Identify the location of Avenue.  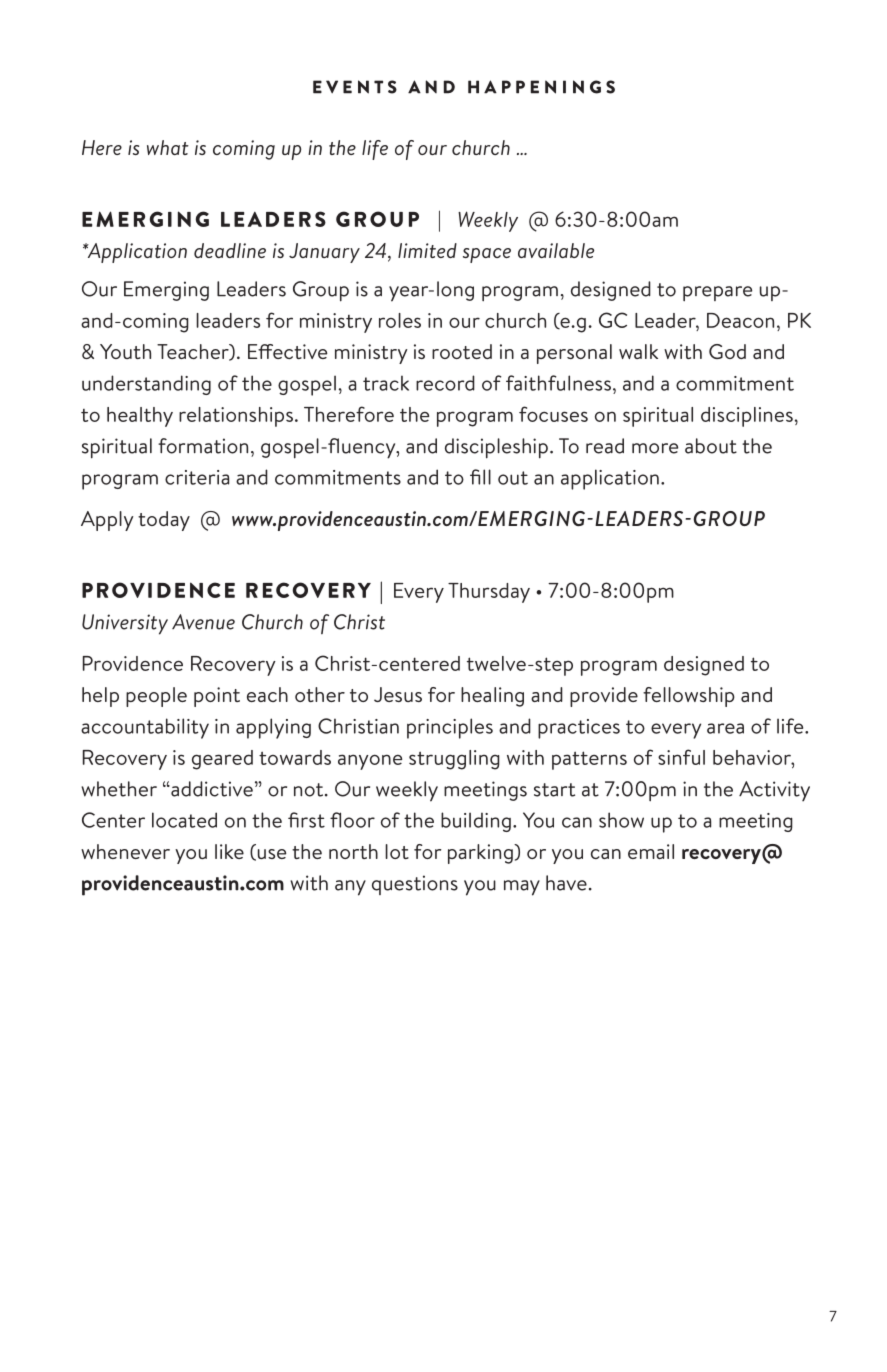
(203, 622).
